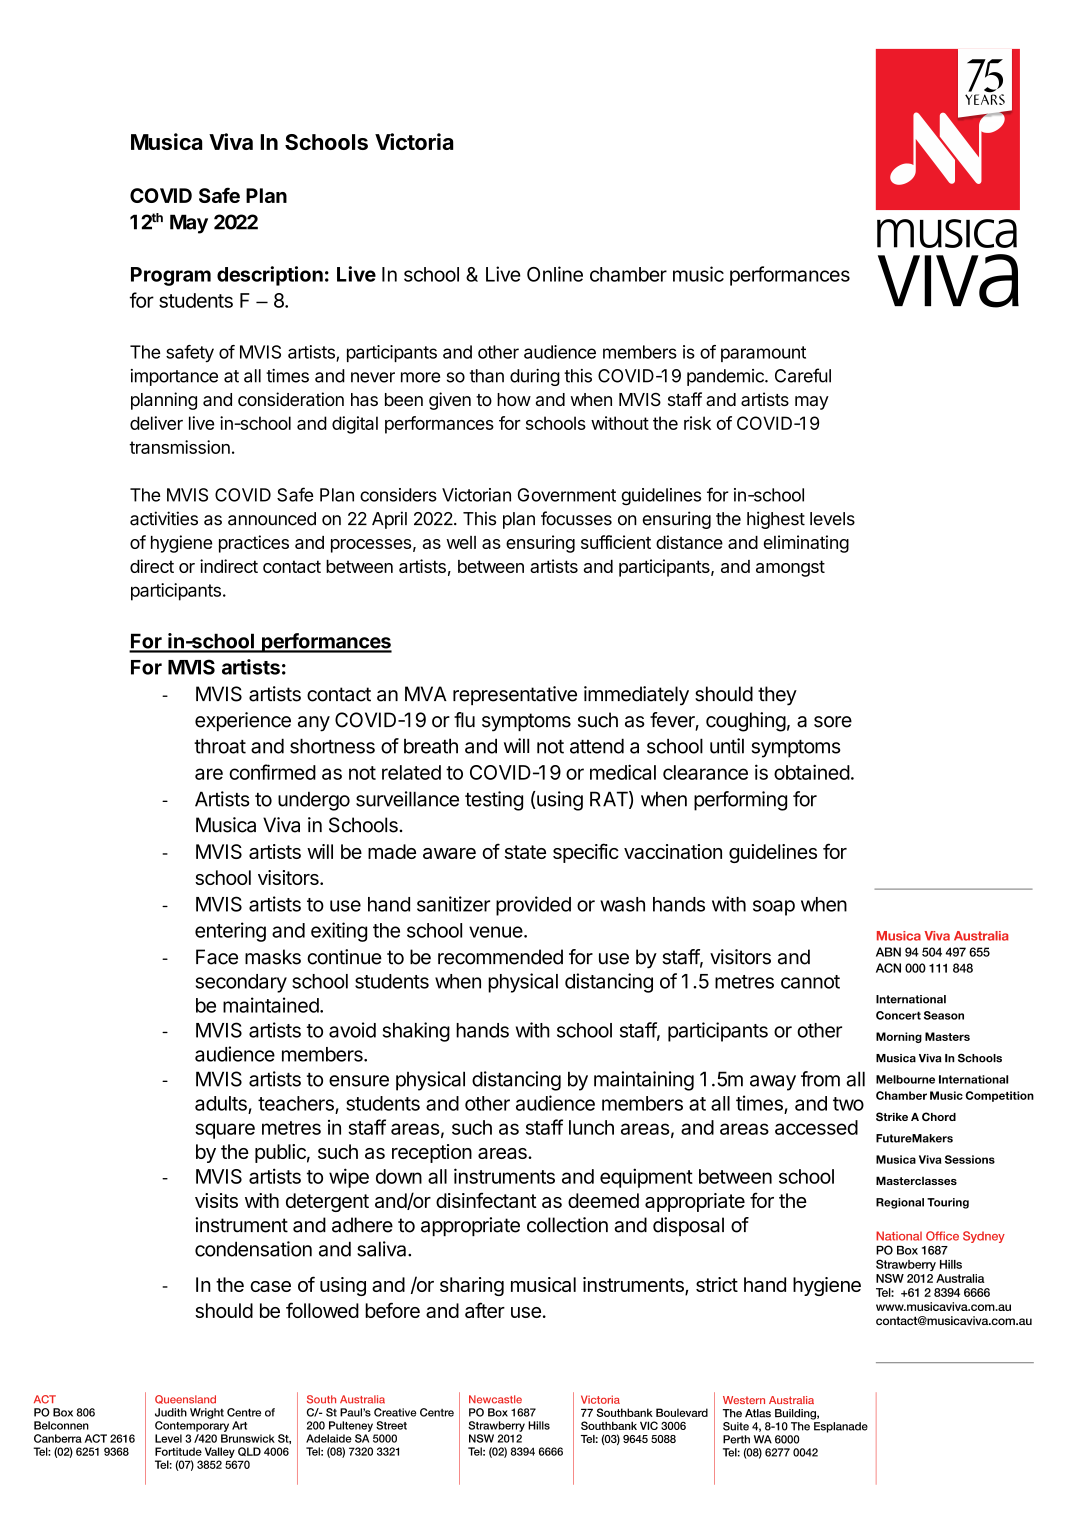 This screenshot has height=1516, width=1071. What do you see at coordinates (270, 1286) in the screenshot?
I see `case` at bounding box center [270, 1286].
